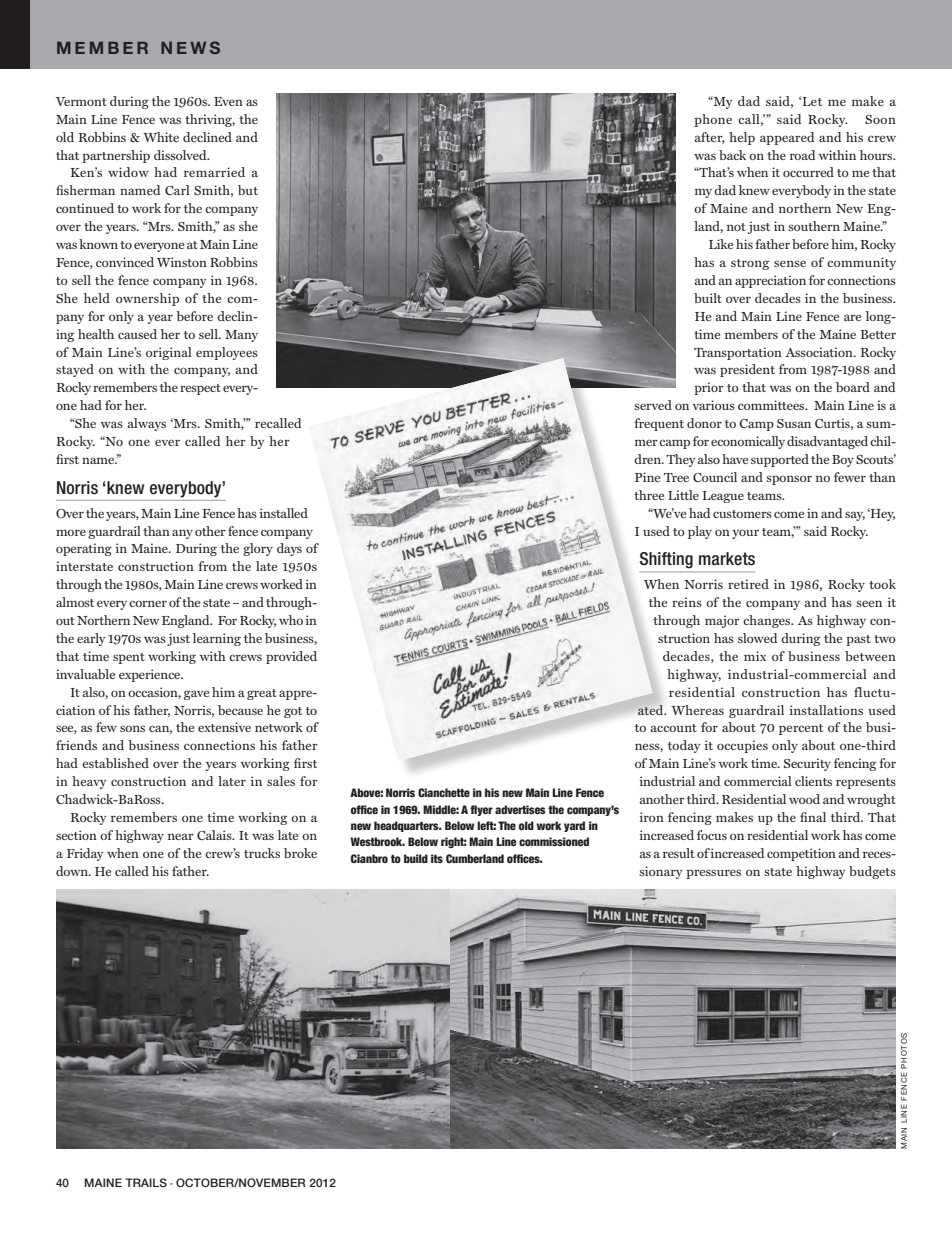 The image size is (952, 1233). What do you see at coordinates (653, 405) in the screenshot?
I see `served` at bounding box center [653, 405].
